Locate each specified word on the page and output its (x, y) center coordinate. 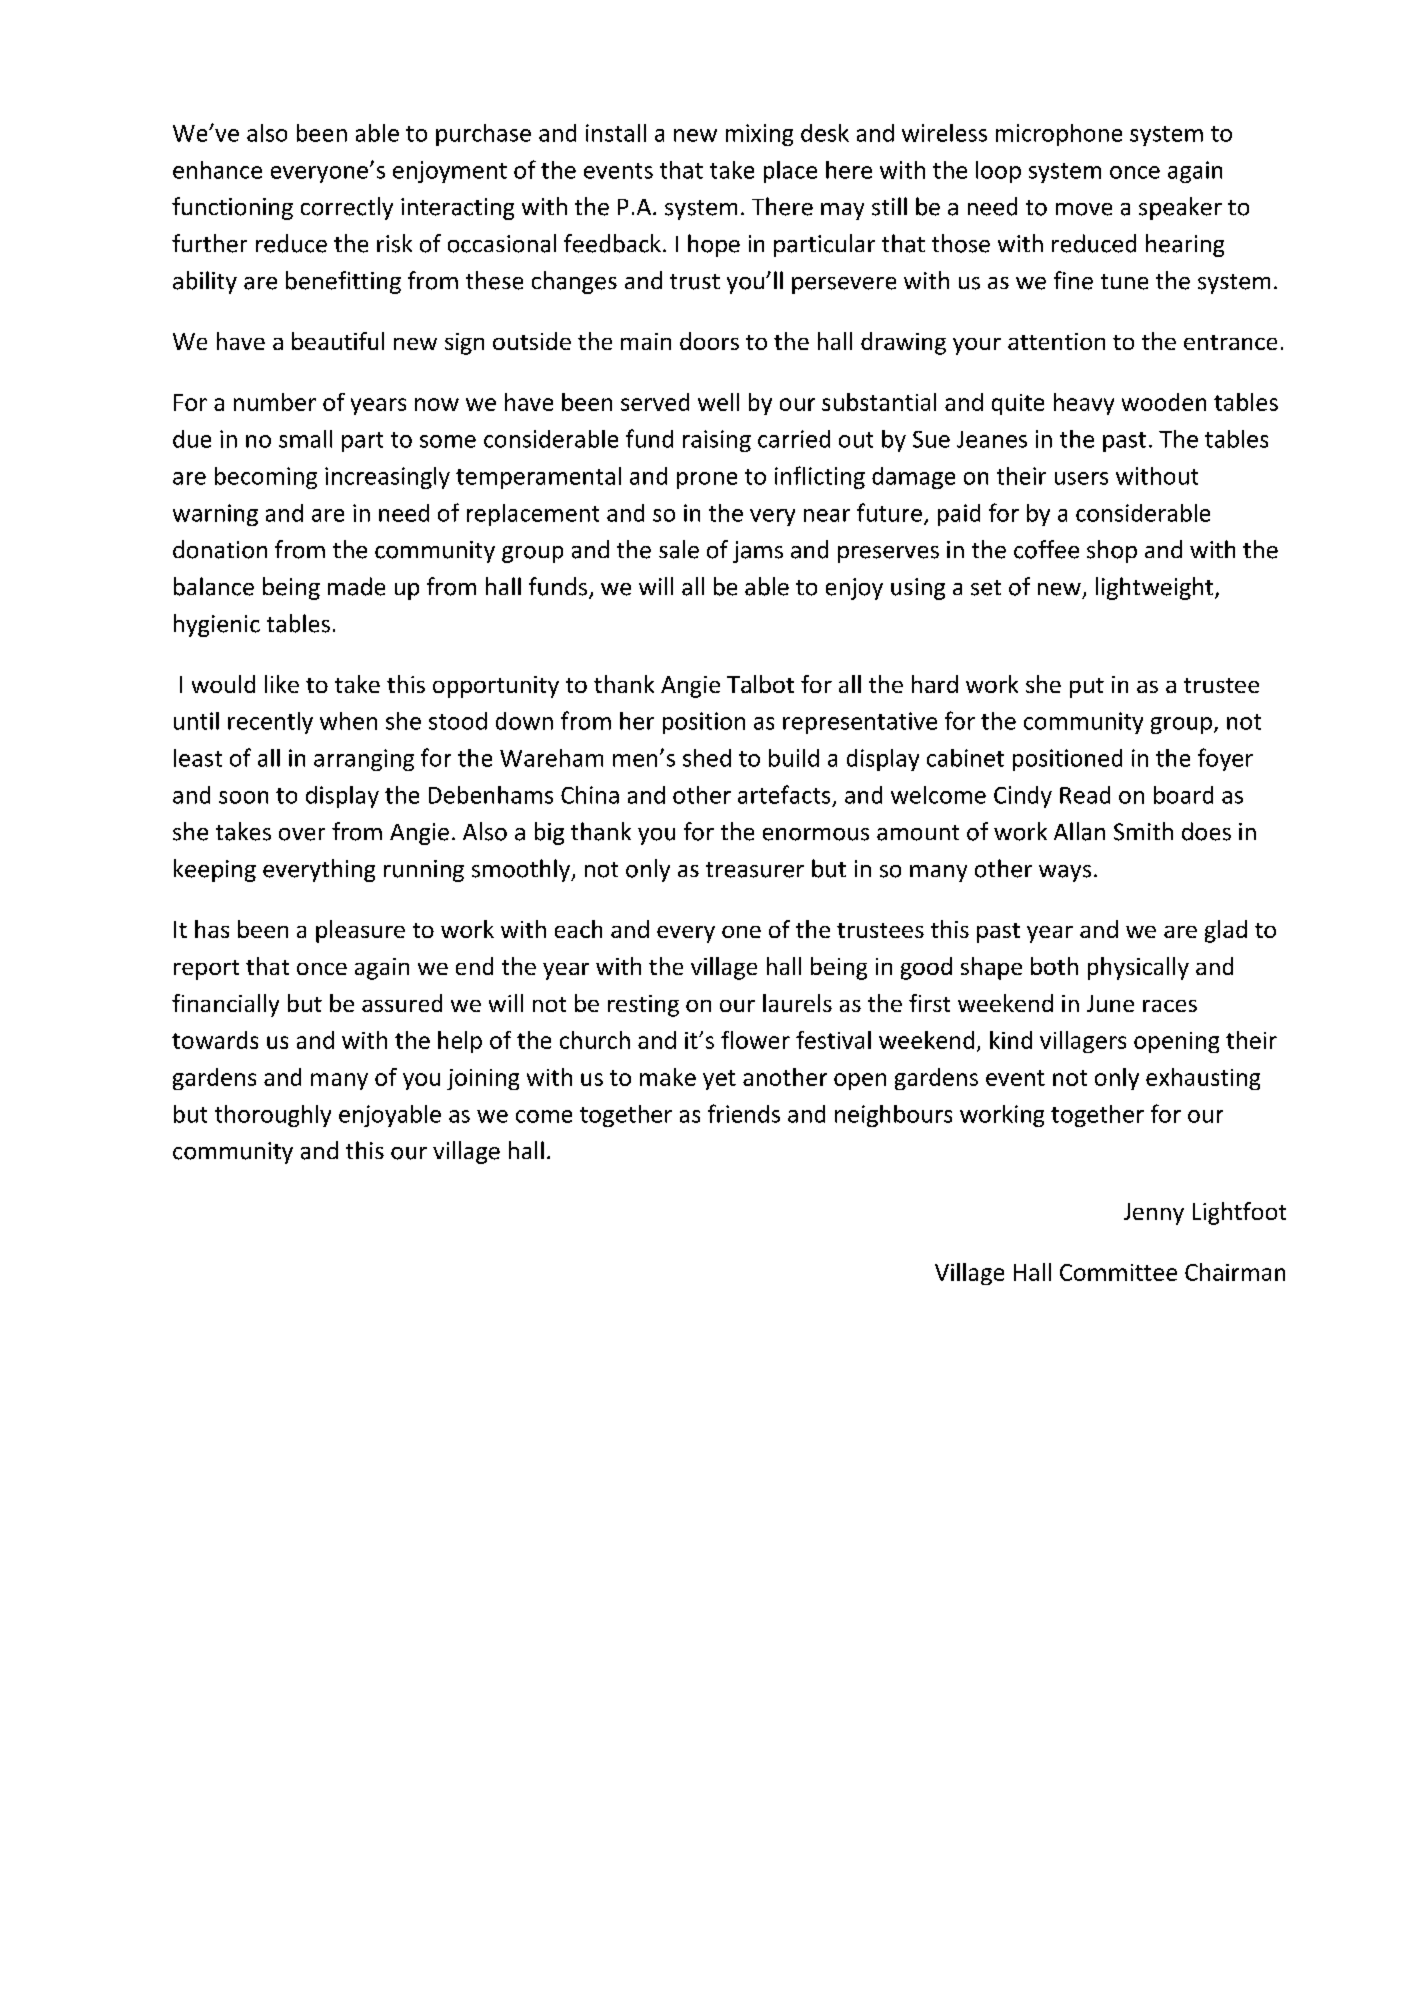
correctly (347, 208)
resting (643, 1006)
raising (717, 441)
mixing (759, 135)
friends (744, 1113)
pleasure (360, 931)
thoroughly (273, 1116)
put (1087, 688)
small (305, 439)
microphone (1059, 135)
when (348, 721)
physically (1138, 968)
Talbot (760, 684)
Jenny (1154, 1214)
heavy (1084, 404)
